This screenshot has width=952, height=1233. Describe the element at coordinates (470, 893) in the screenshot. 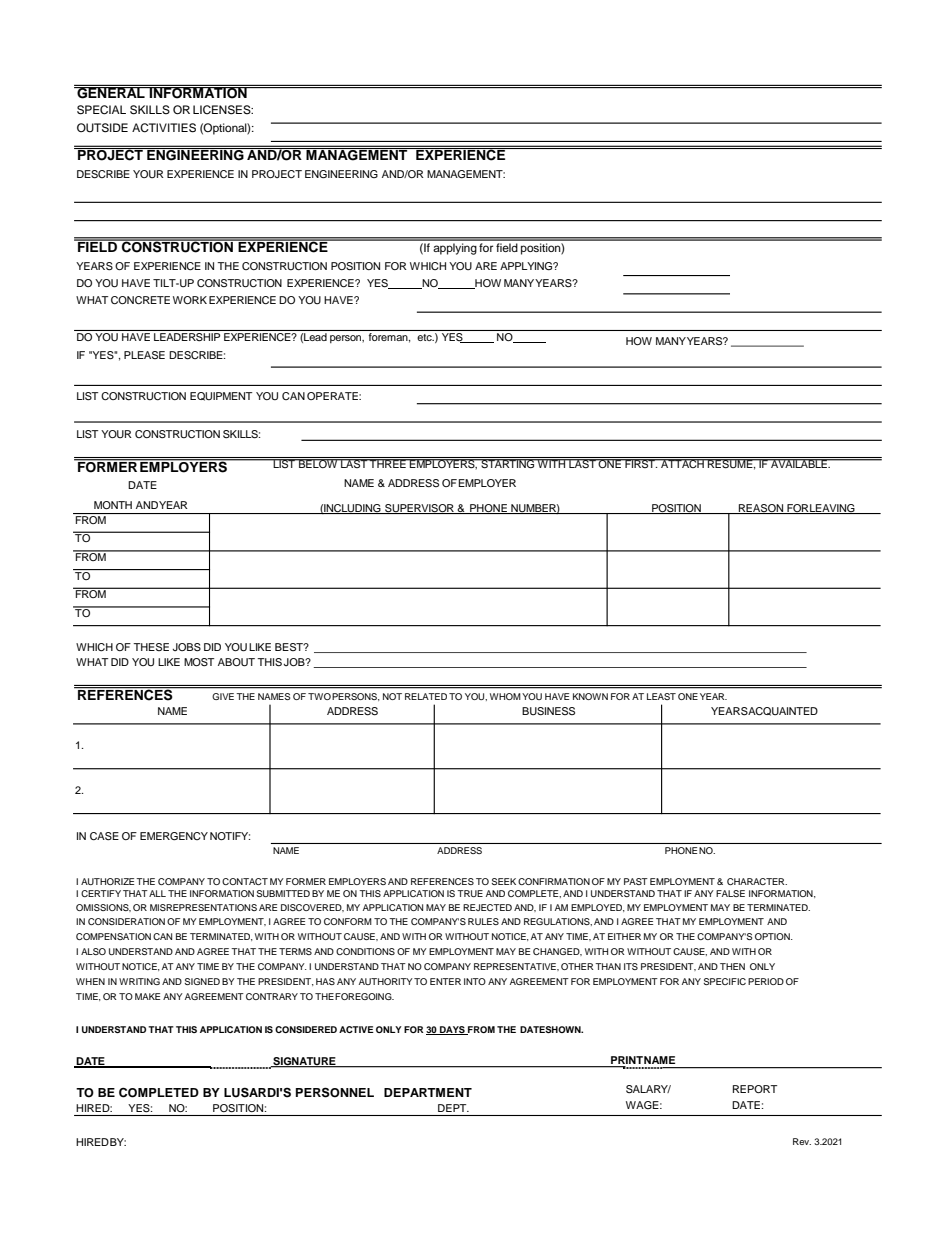

I see `TRUE` at that location.
